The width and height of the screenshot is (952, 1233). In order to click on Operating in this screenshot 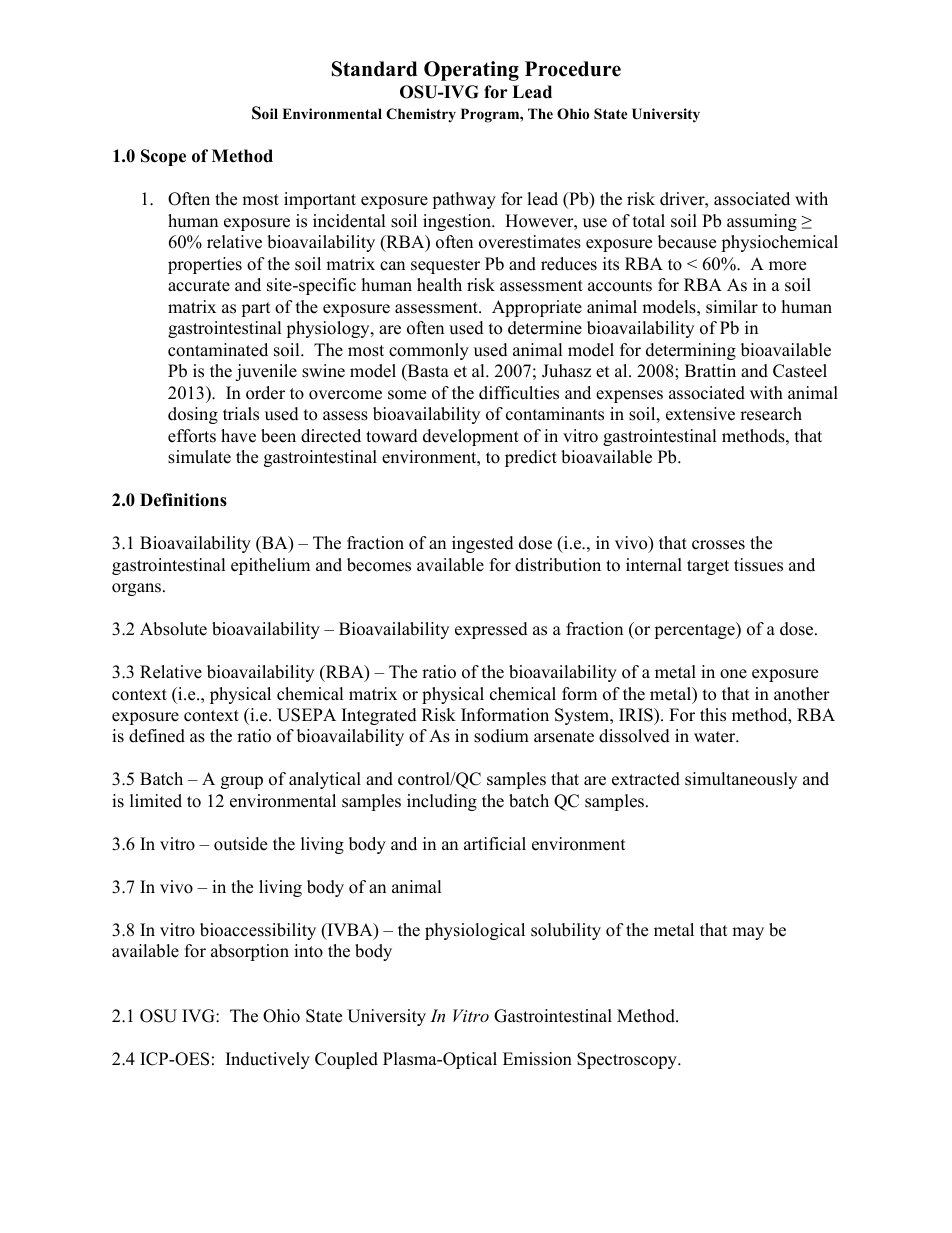, I will do `click(471, 71)`.
